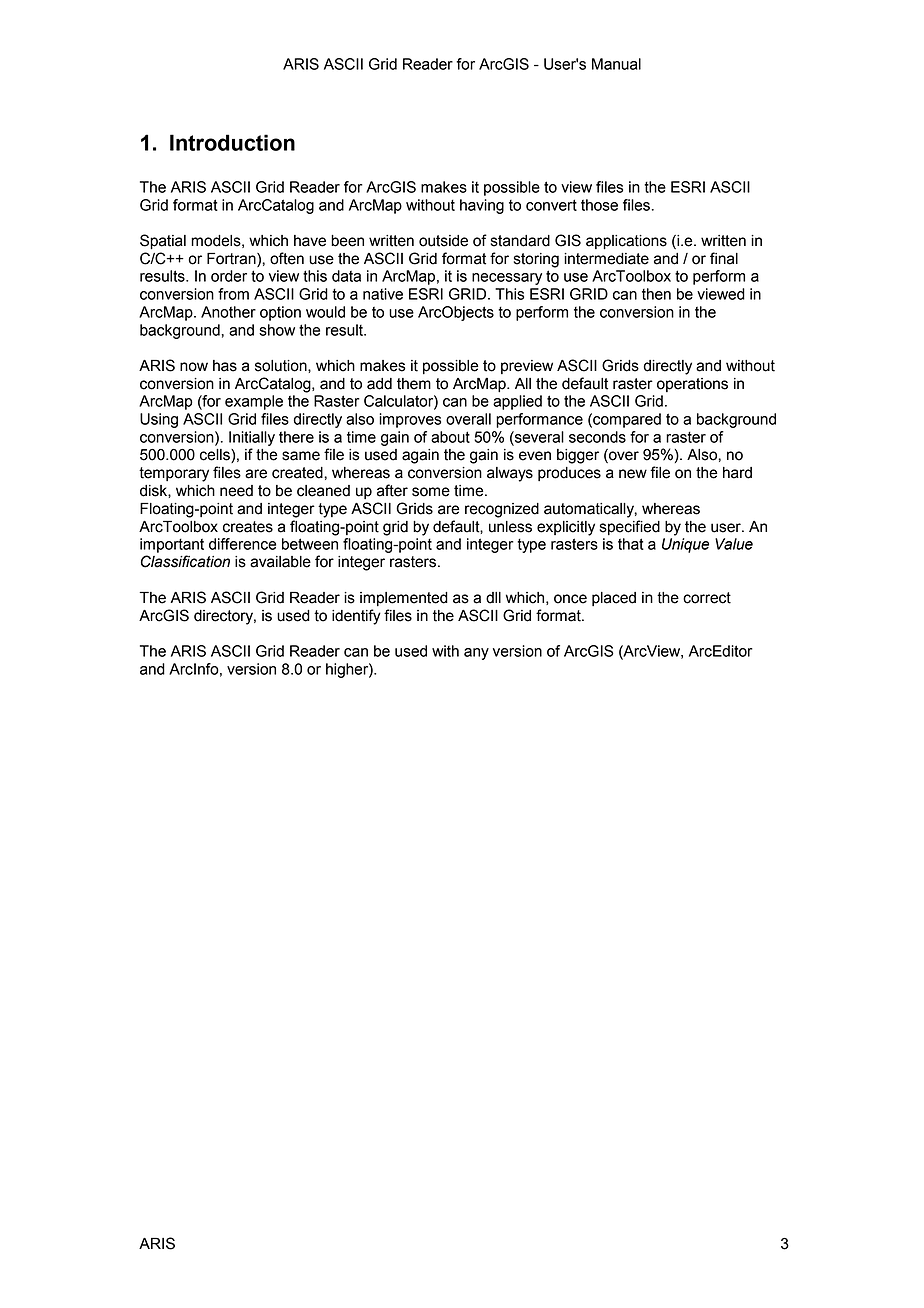 The height and width of the page is (1308, 924). I want to click on identify, so click(356, 617).
